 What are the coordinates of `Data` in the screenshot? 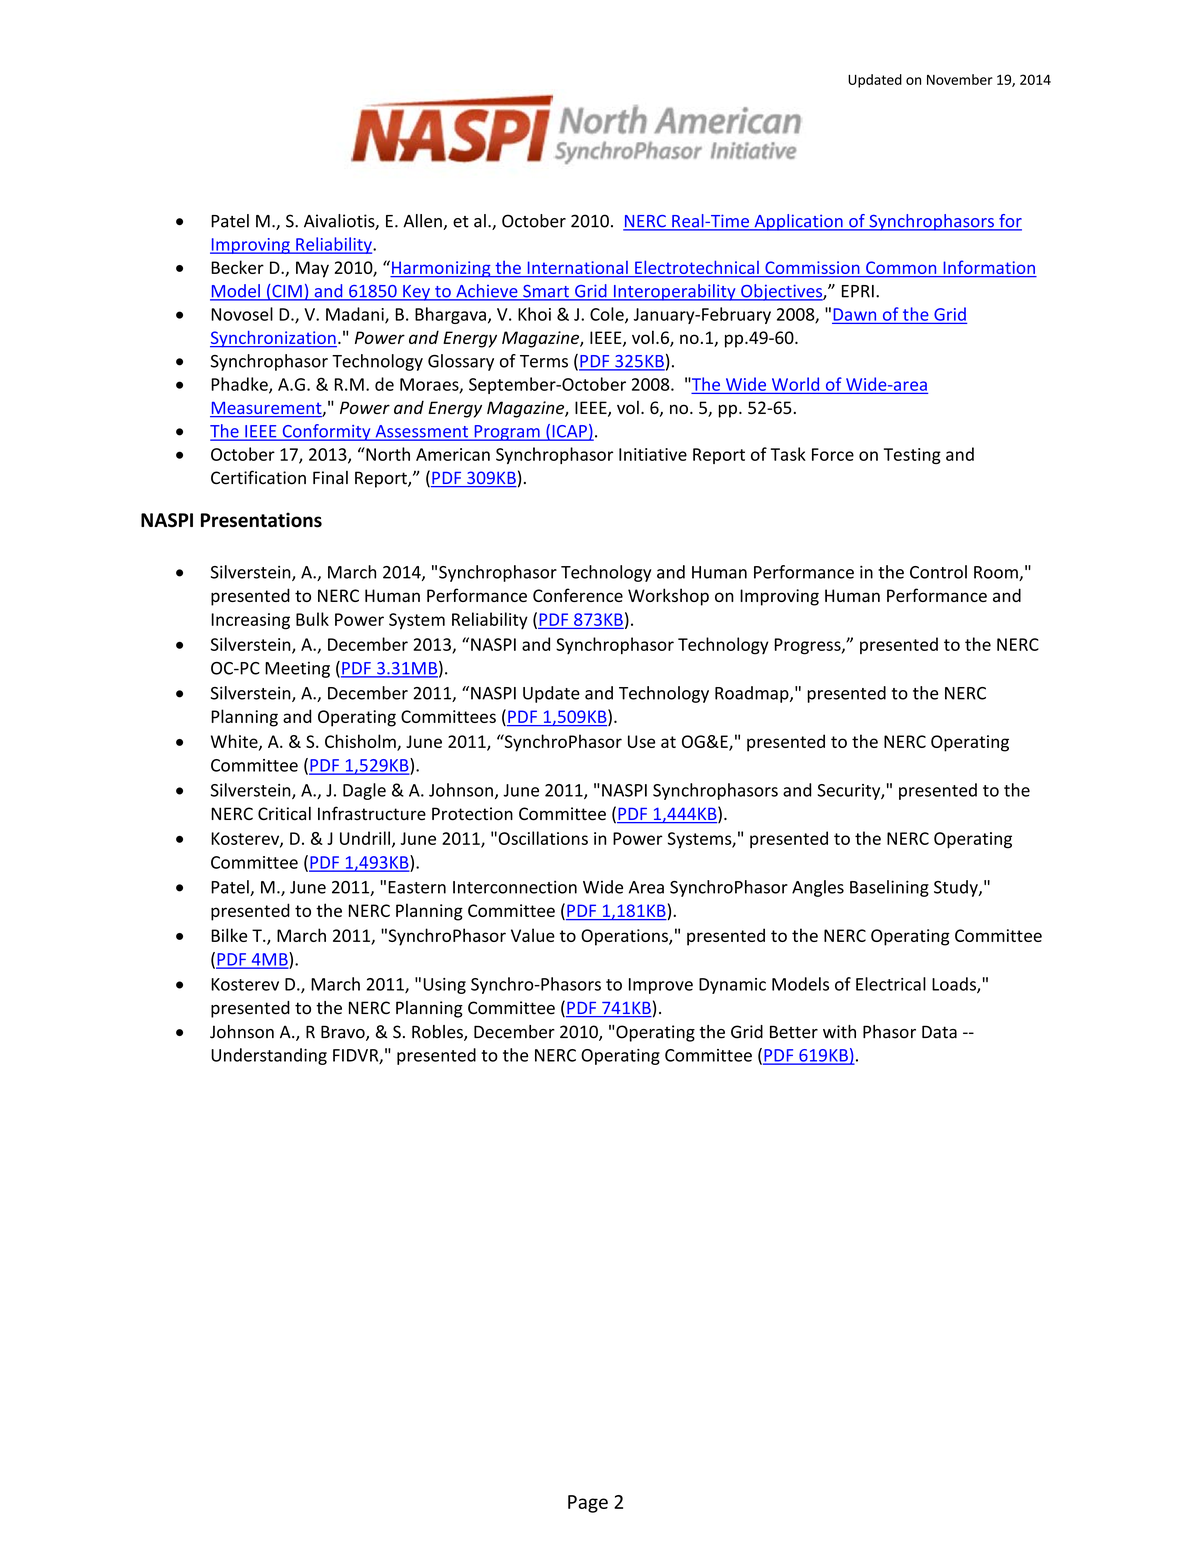 It's located at (939, 1032).
